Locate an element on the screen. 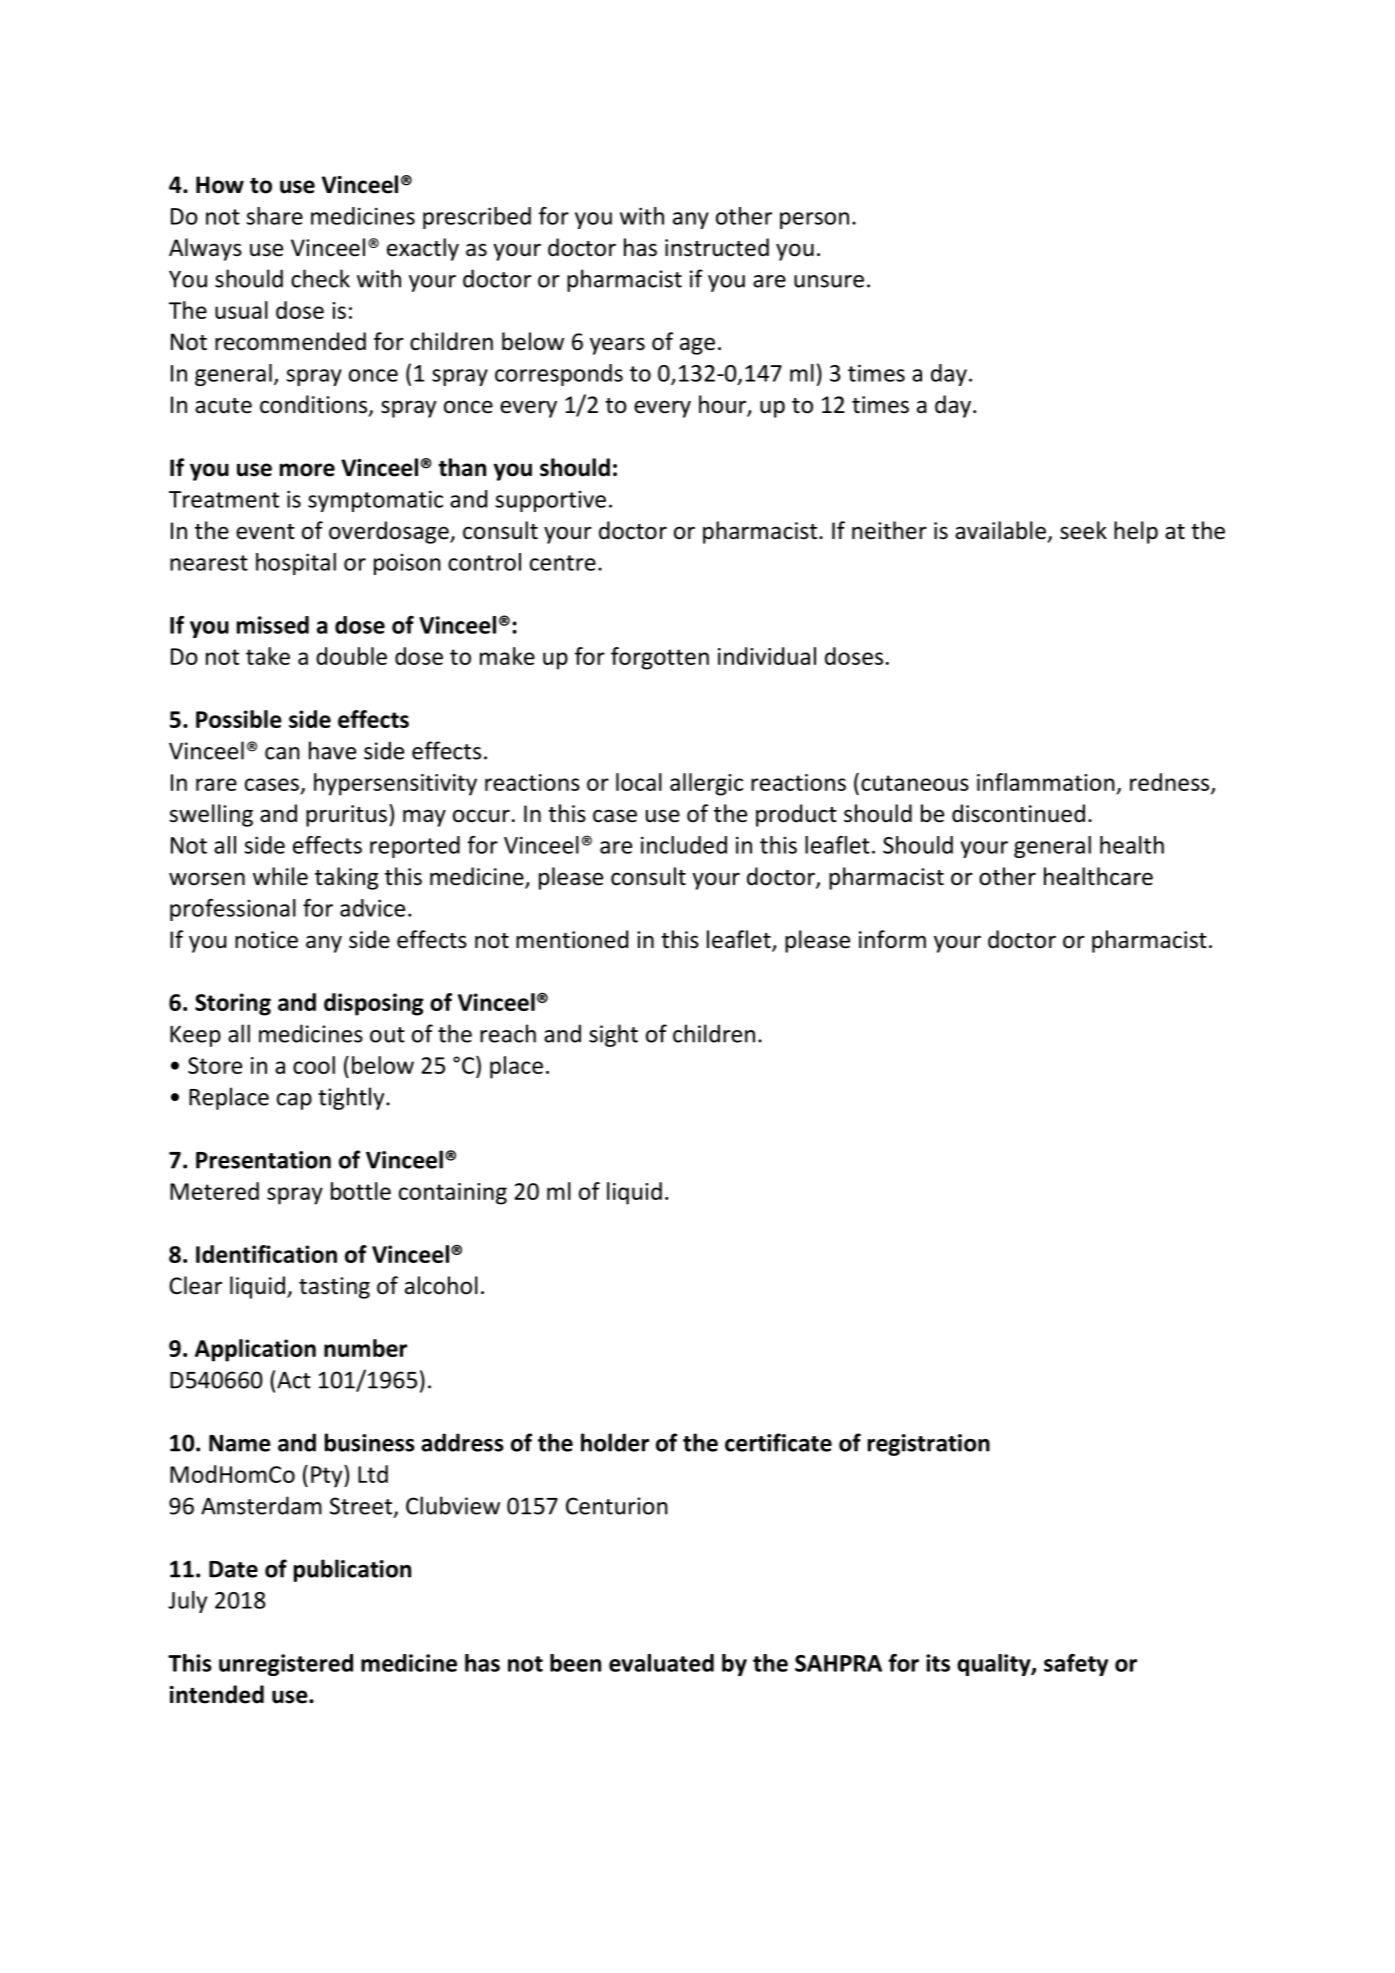 Image resolution: width=1395 pixels, height=1973 pixels. safety is located at coordinates (1076, 1665).
